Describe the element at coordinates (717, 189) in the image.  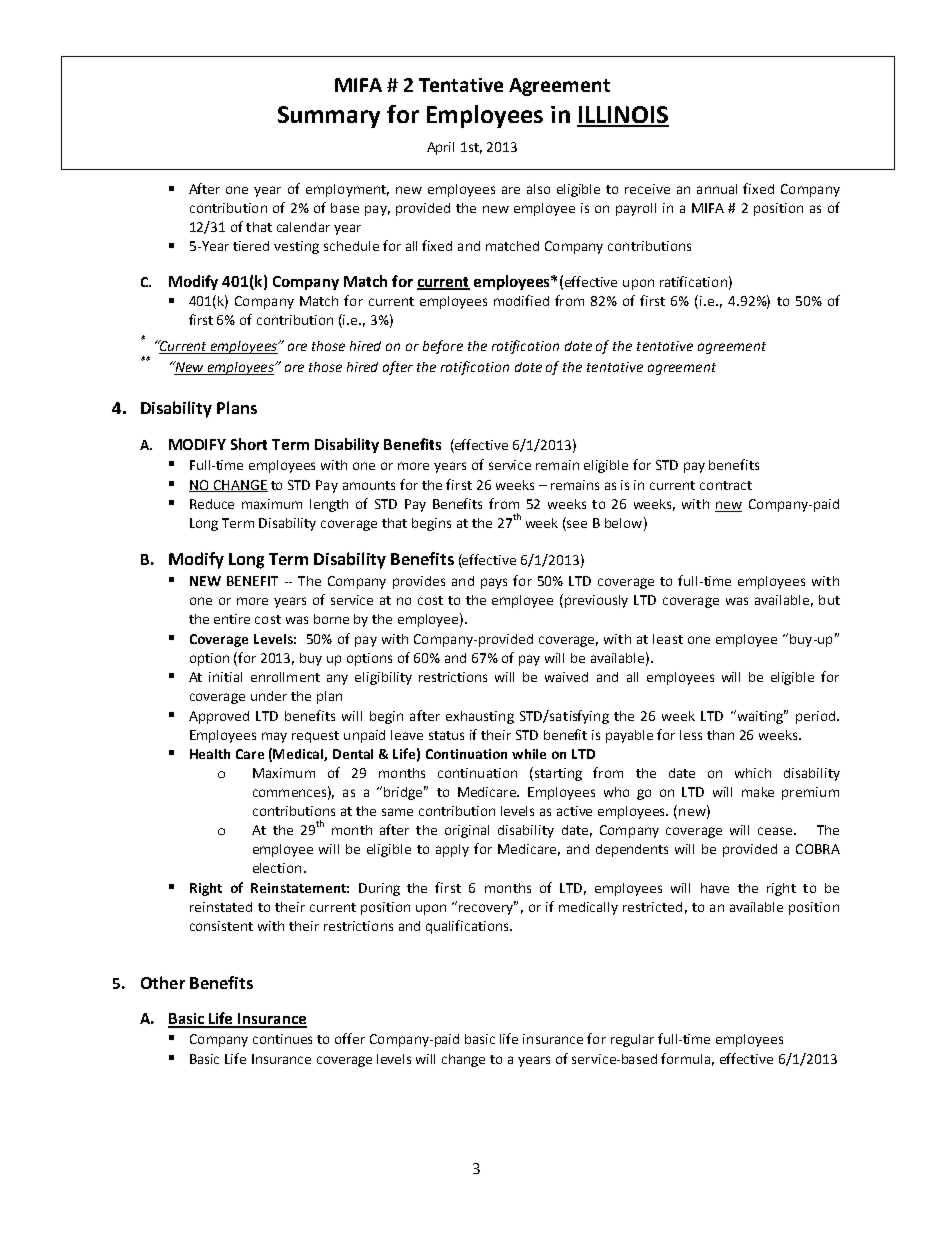
I see `annual` at that location.
